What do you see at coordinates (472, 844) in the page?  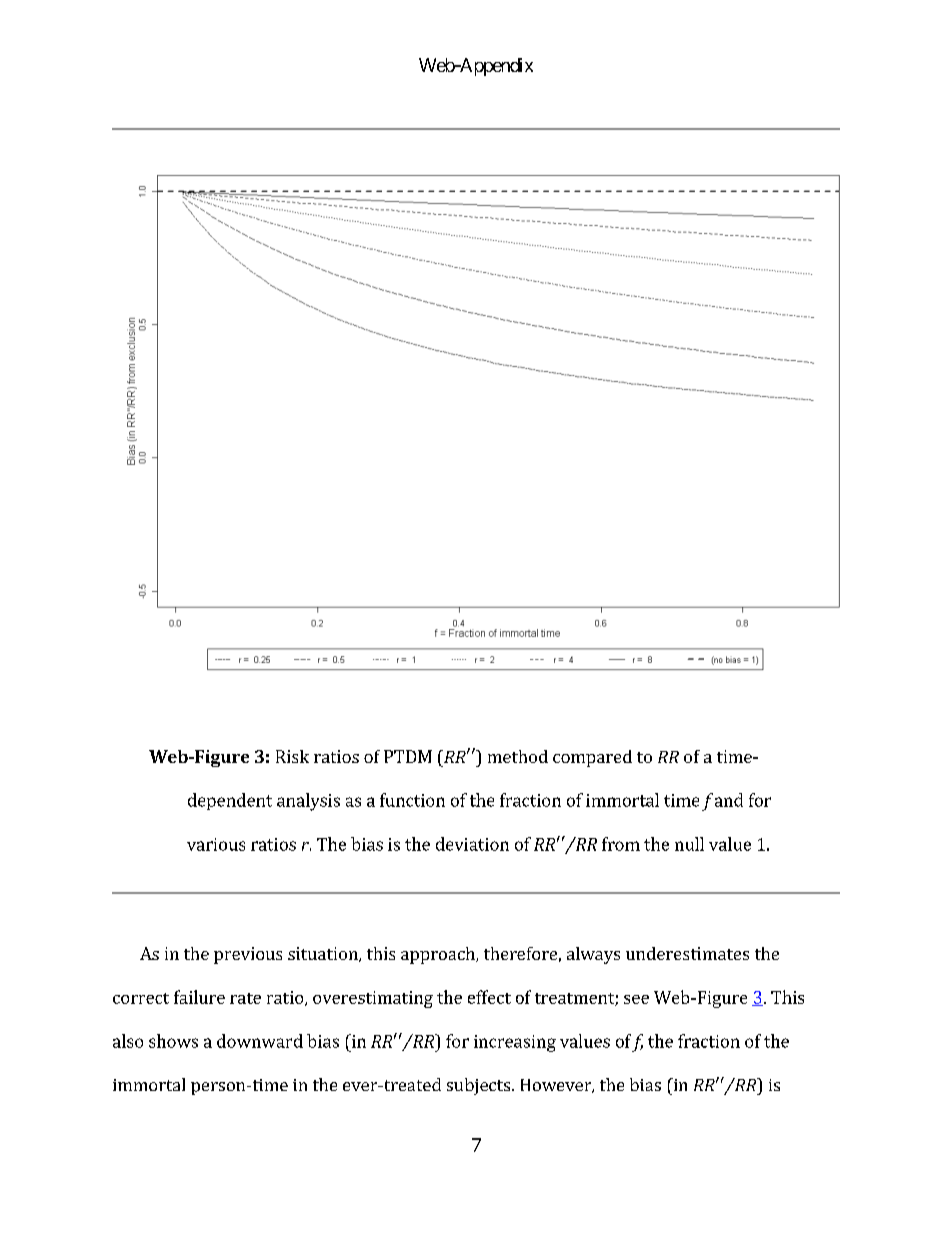 I see `deviation` at bounding box center [472, 844].
